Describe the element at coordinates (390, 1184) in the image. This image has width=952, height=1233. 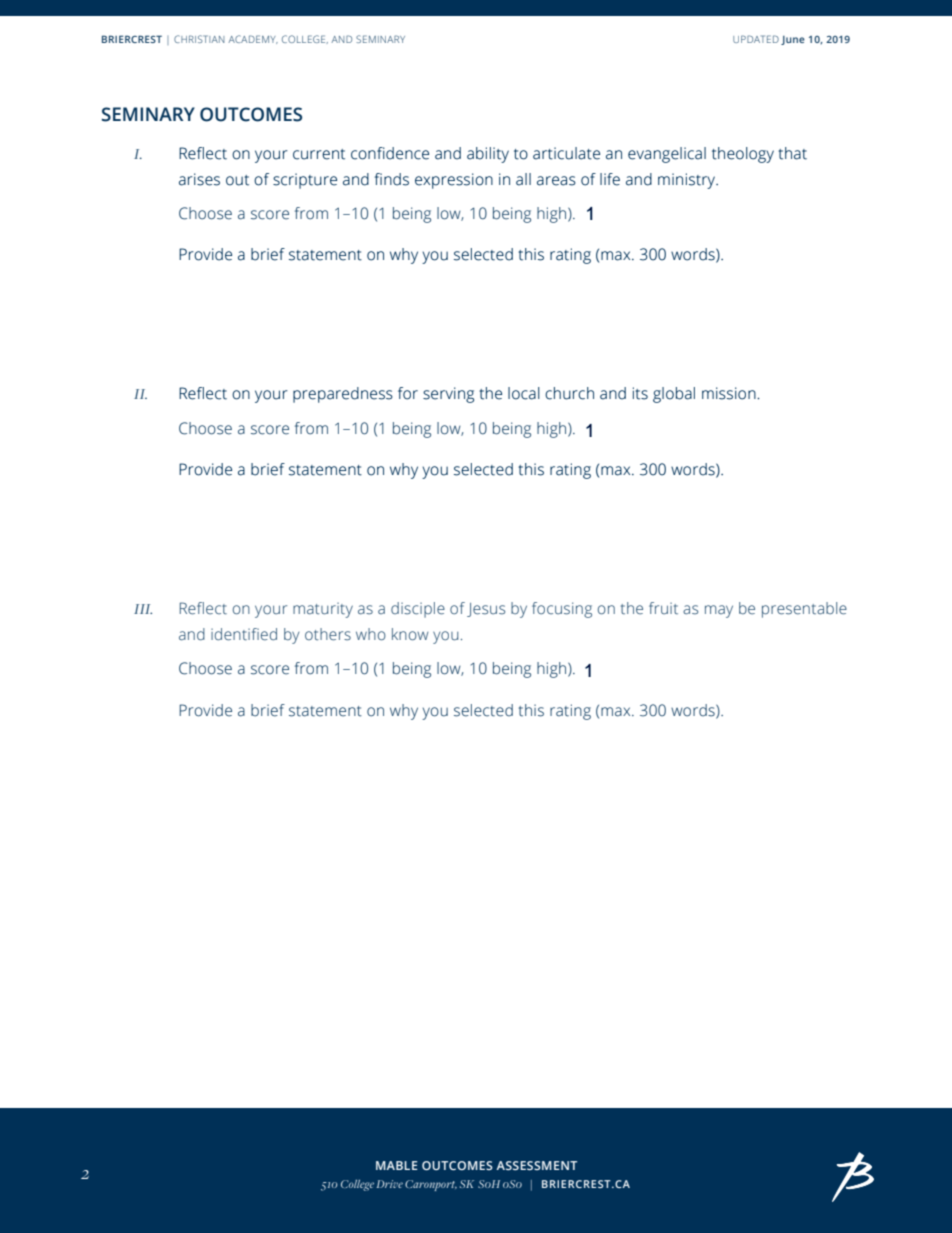
I see `Drive` at that location.
